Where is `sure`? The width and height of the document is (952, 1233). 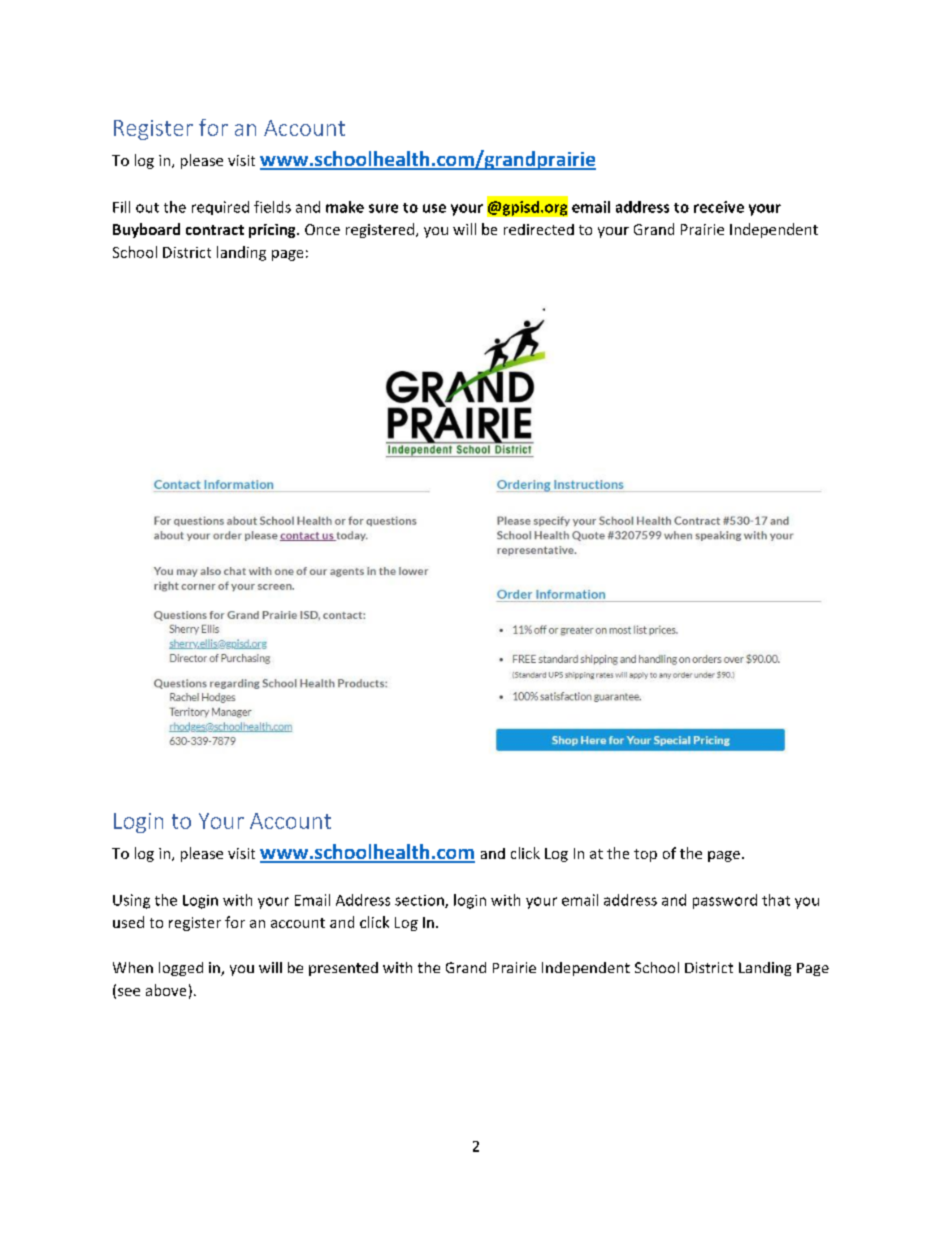
sure is located at coordinates (383, 208).
